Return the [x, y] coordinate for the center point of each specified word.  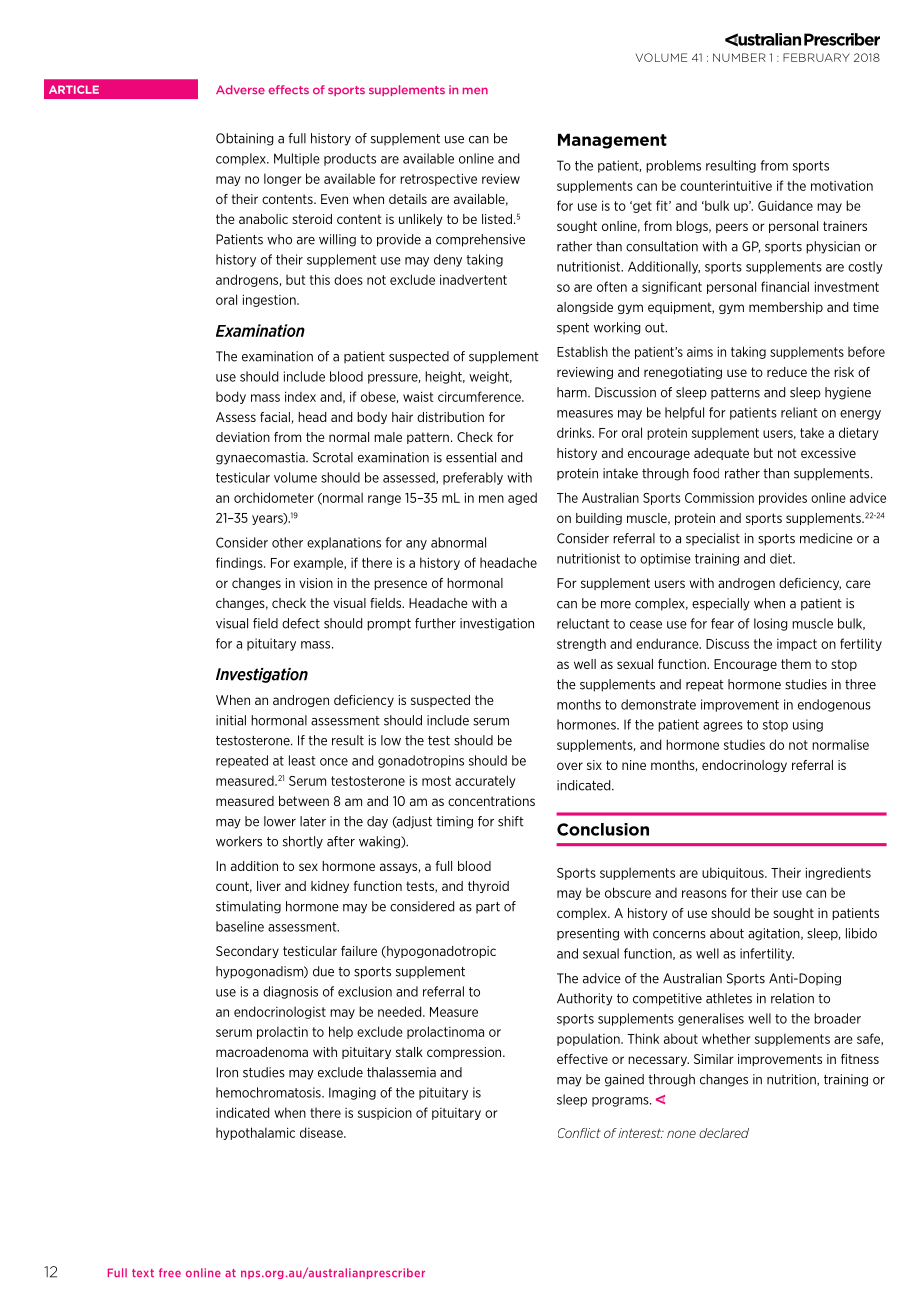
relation [792, 998]
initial [231, 720]
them [796, 664]
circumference [480, 396]
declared [724, 1133]
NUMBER [739, 57]
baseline [240, 926]
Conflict [579, 1133]
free [170, 1272]
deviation [243, 437]
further [435, 623]
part [488, 907]
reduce [787, 372]
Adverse [240, 89]
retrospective [438, 179]
